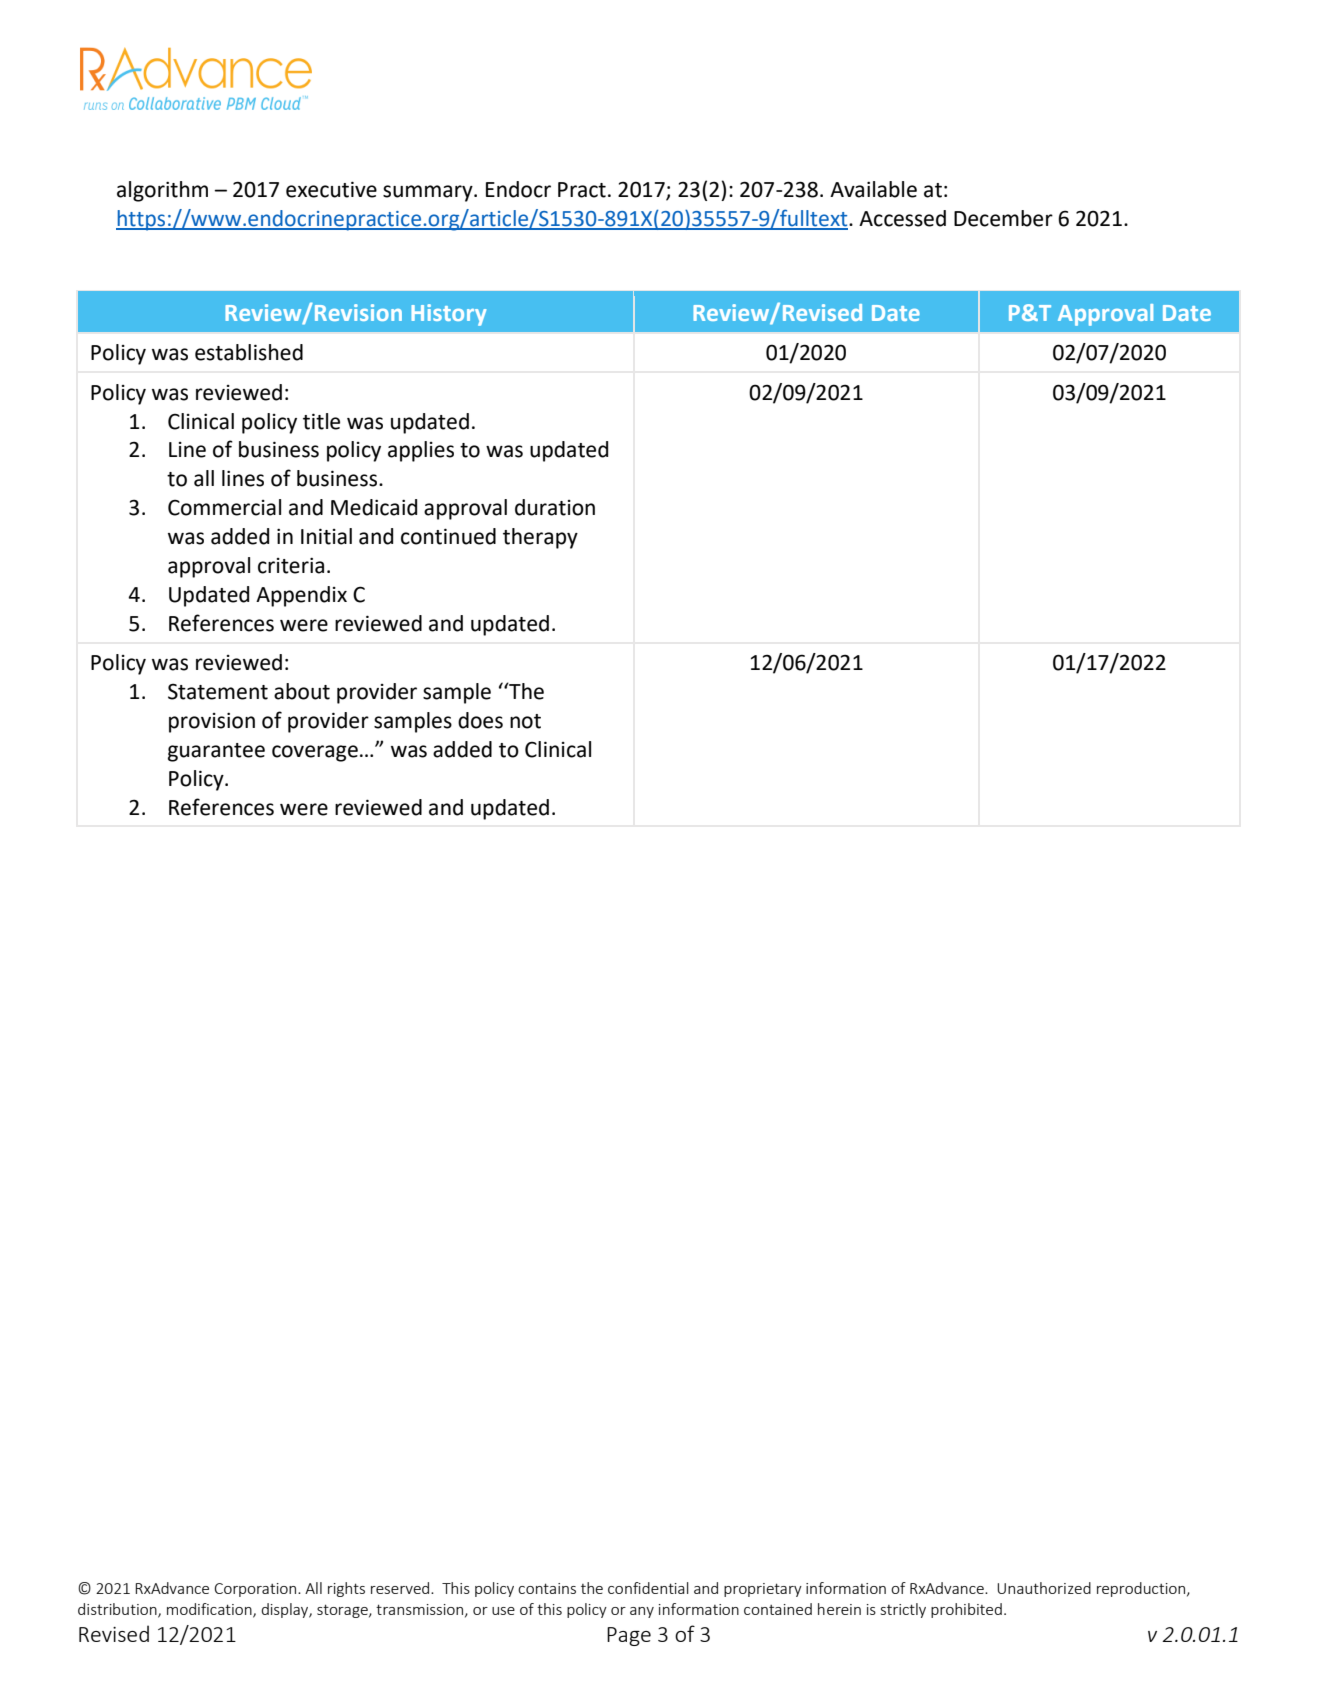 The width and height of the document is (1317, 1705). I want to click on Statement, so click(218, 691).
